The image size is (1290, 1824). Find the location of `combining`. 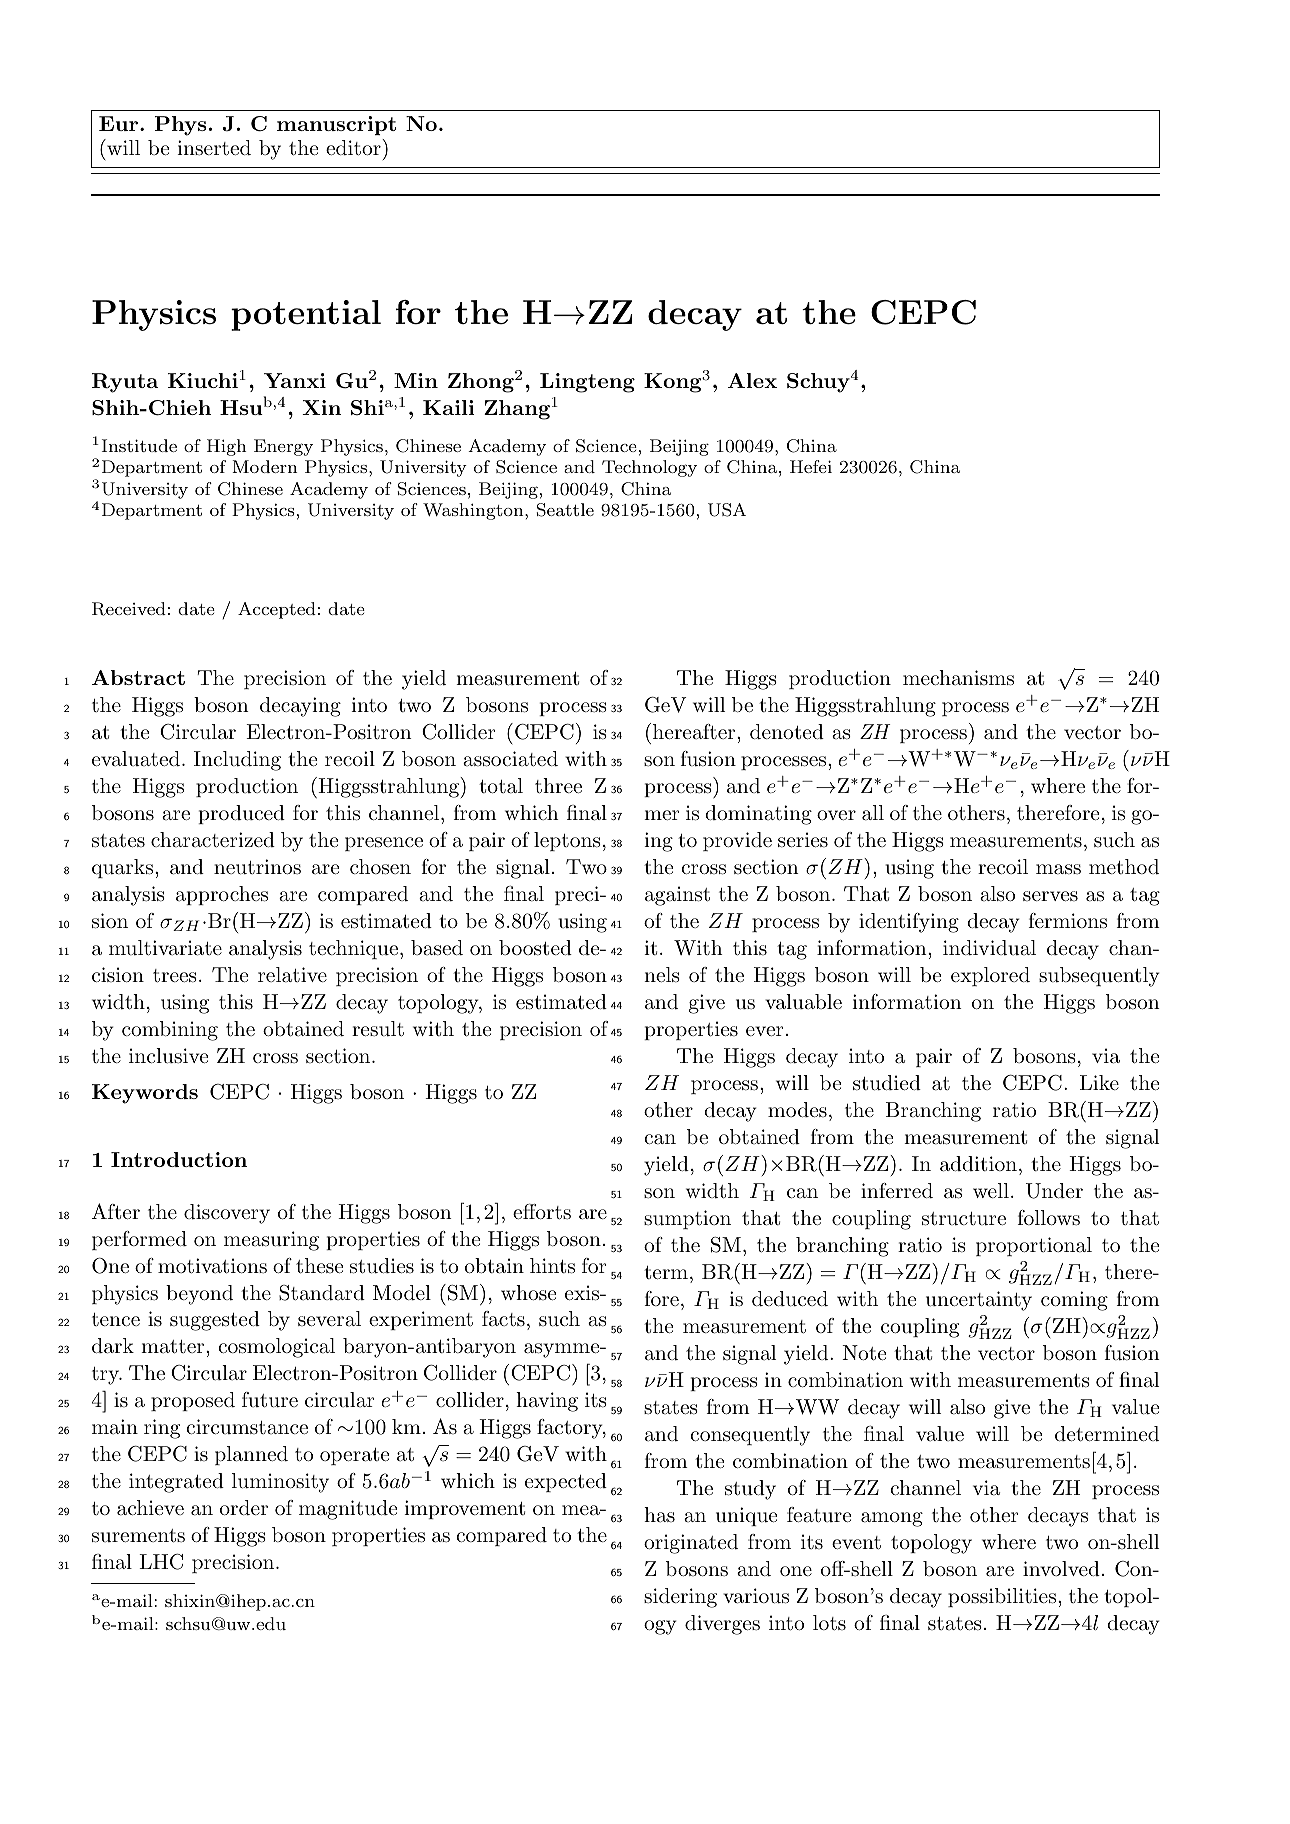

combining is located at coordinates (170, 1031).
